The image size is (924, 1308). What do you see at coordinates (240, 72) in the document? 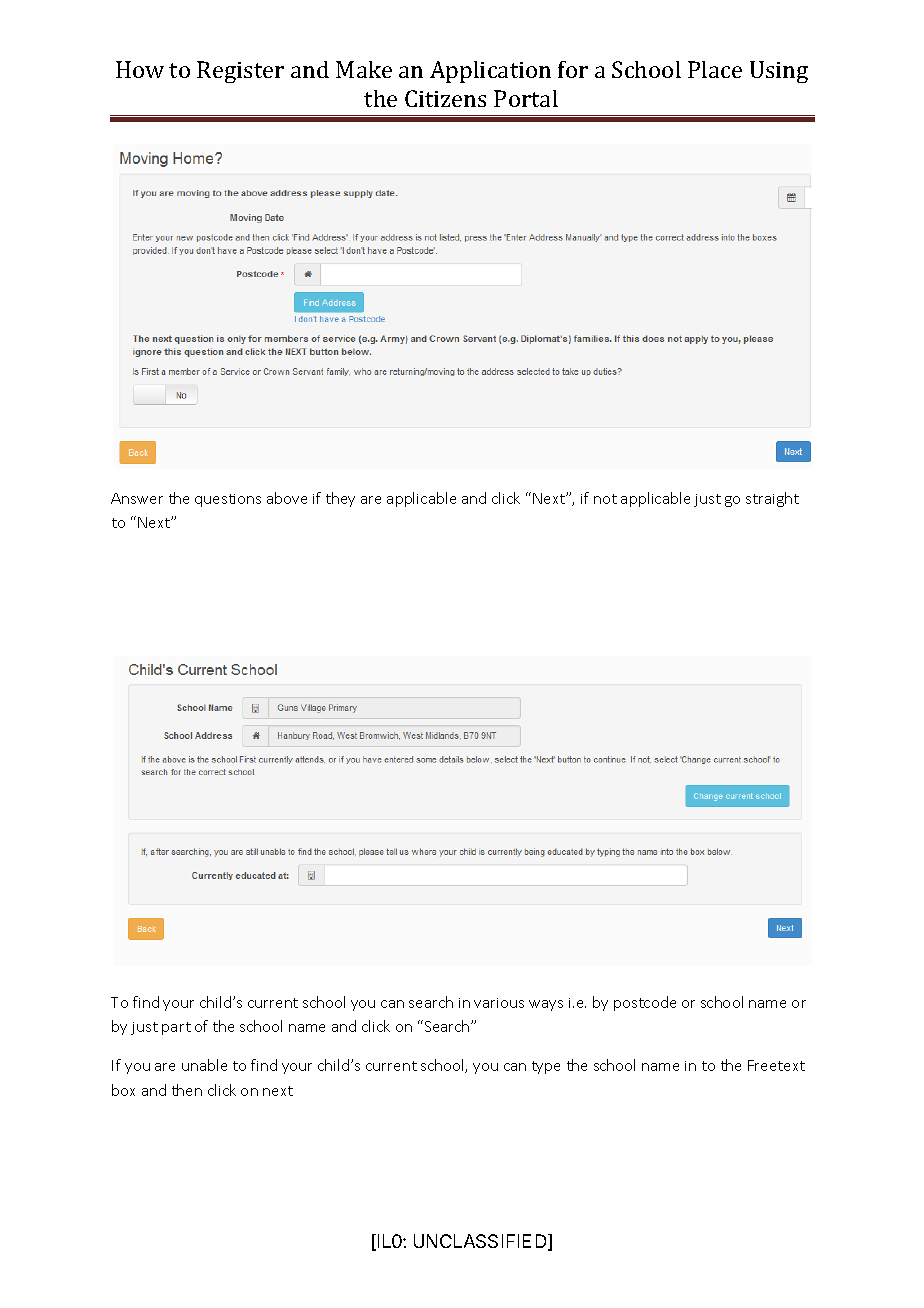
I see `Register` at bounding box center [240, 72].
